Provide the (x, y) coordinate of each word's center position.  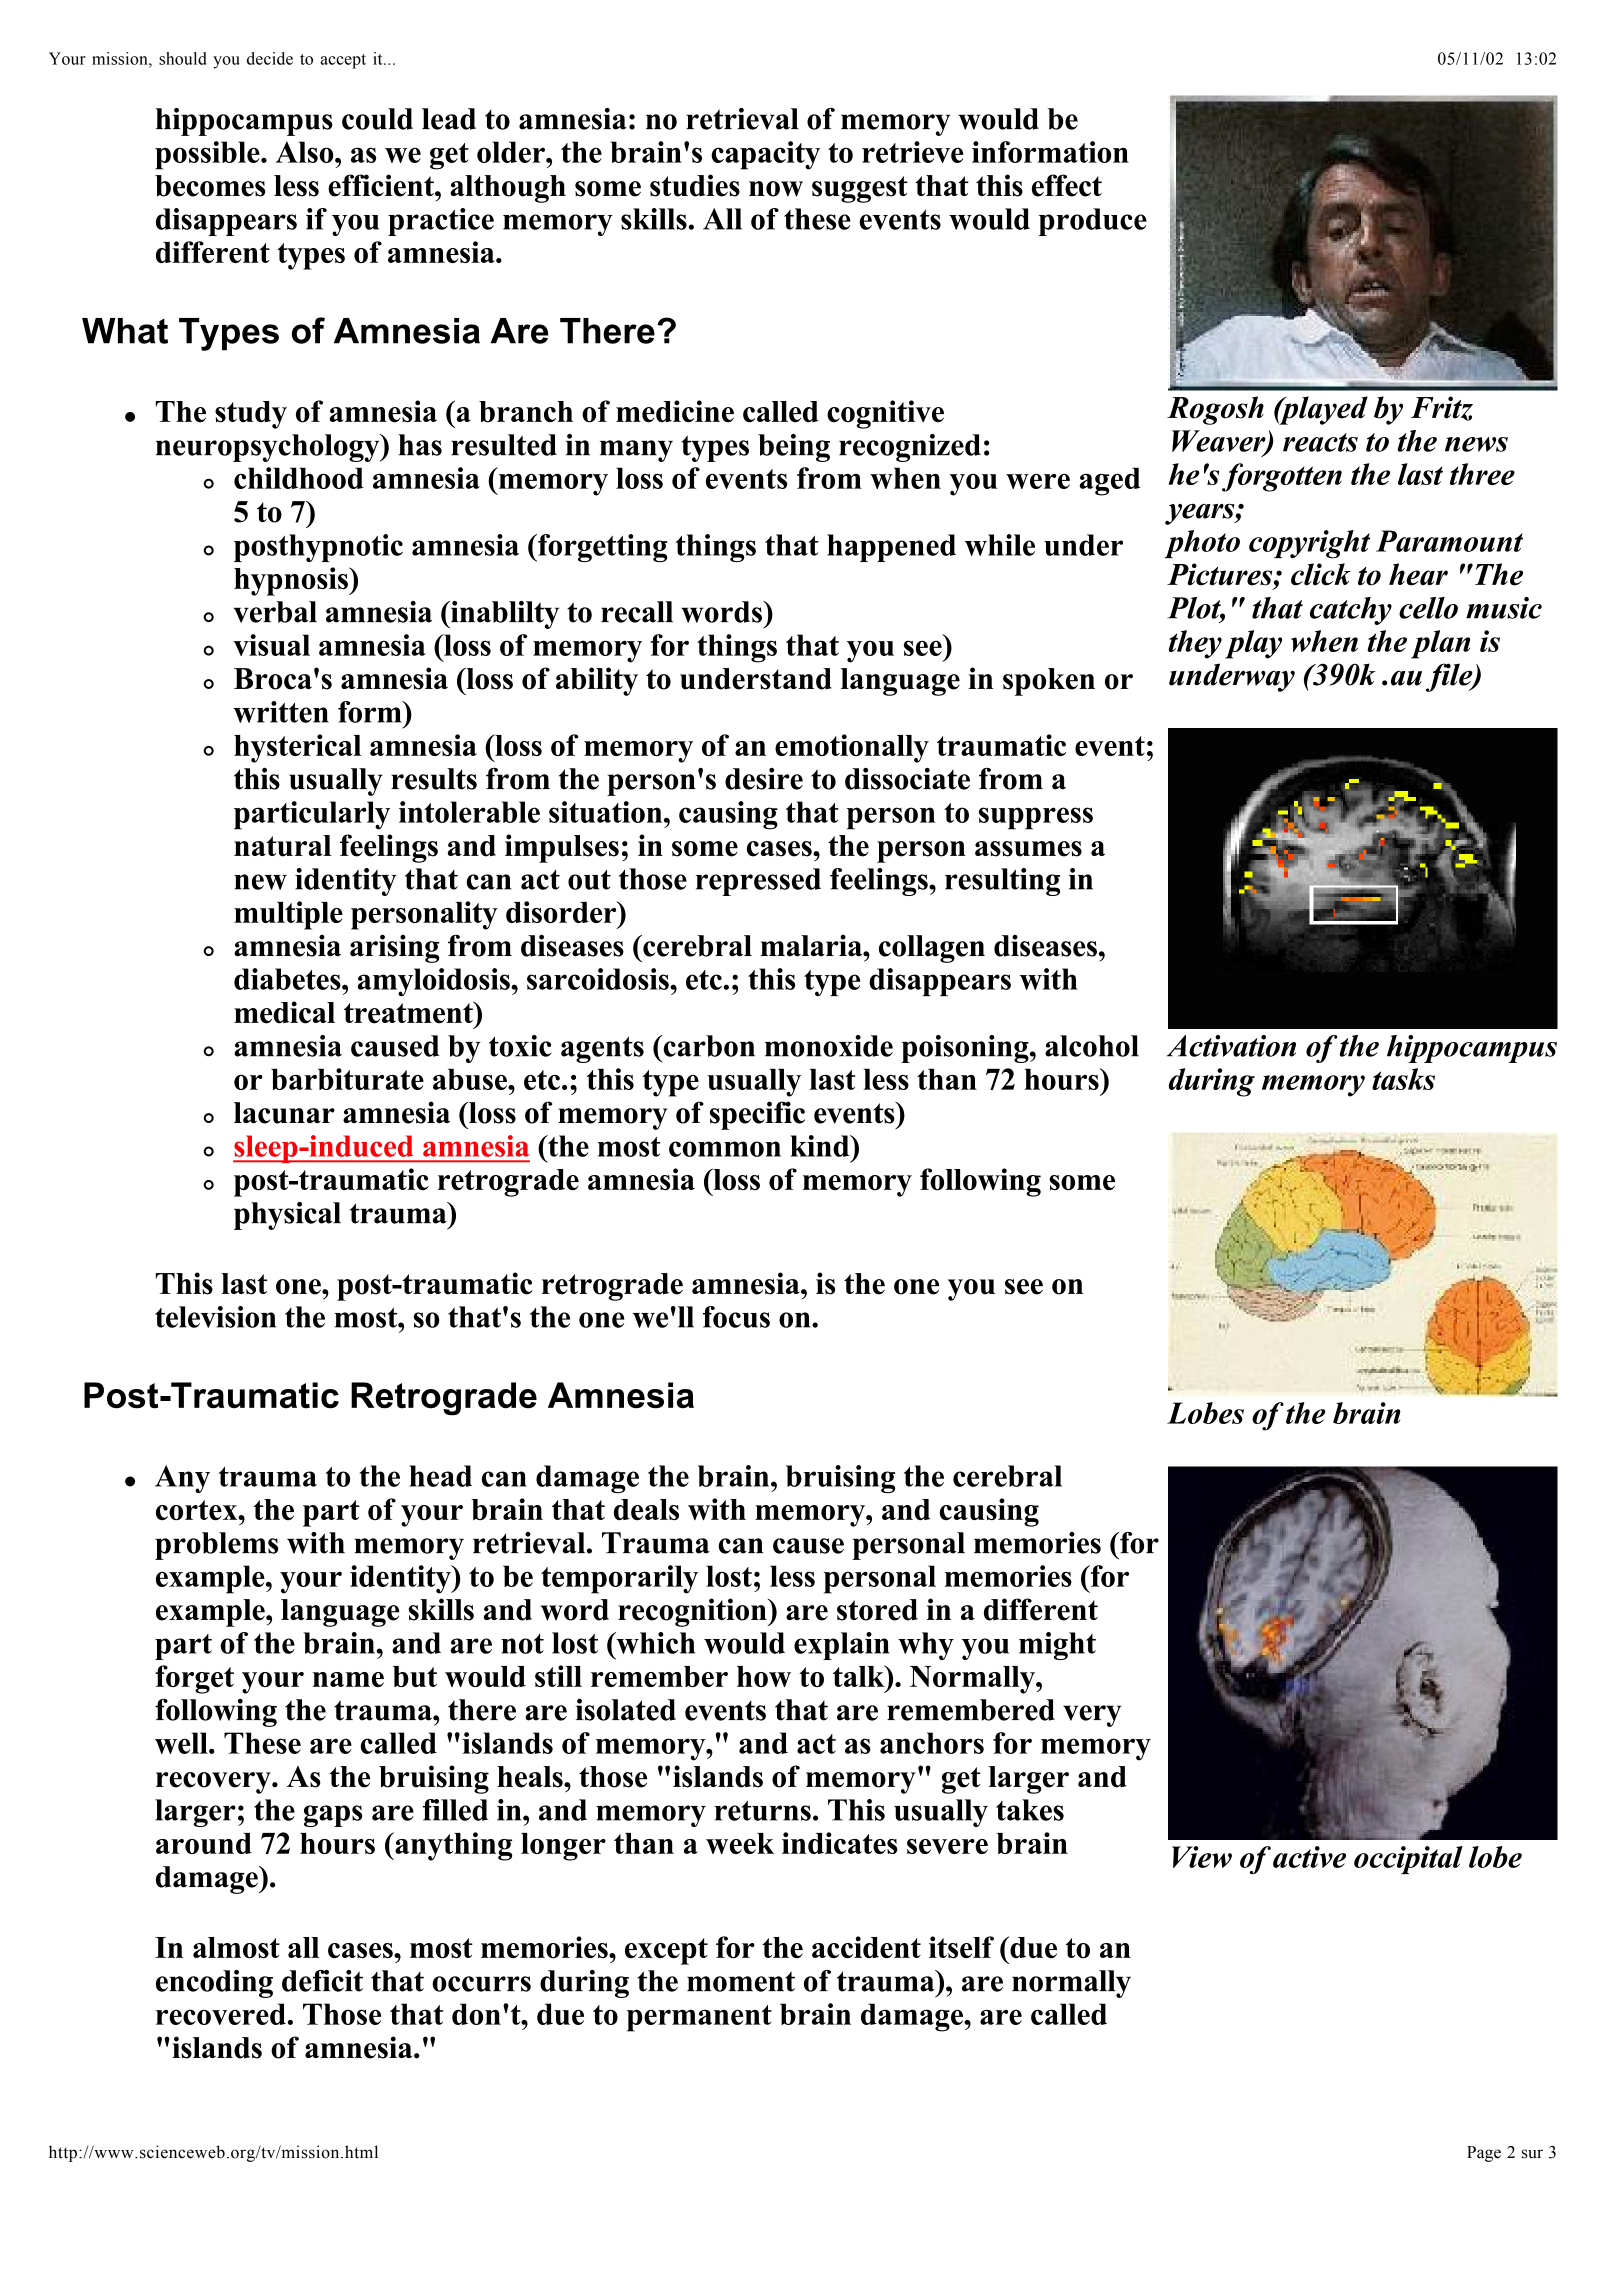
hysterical (297, 748)
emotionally (852, 748)
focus (736, 1317)
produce (1093, 222)
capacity (765, 155)
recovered (221, 2014)
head (440, 1476)
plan (1440, 644)
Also (305, 152)
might (1057, 1646)
